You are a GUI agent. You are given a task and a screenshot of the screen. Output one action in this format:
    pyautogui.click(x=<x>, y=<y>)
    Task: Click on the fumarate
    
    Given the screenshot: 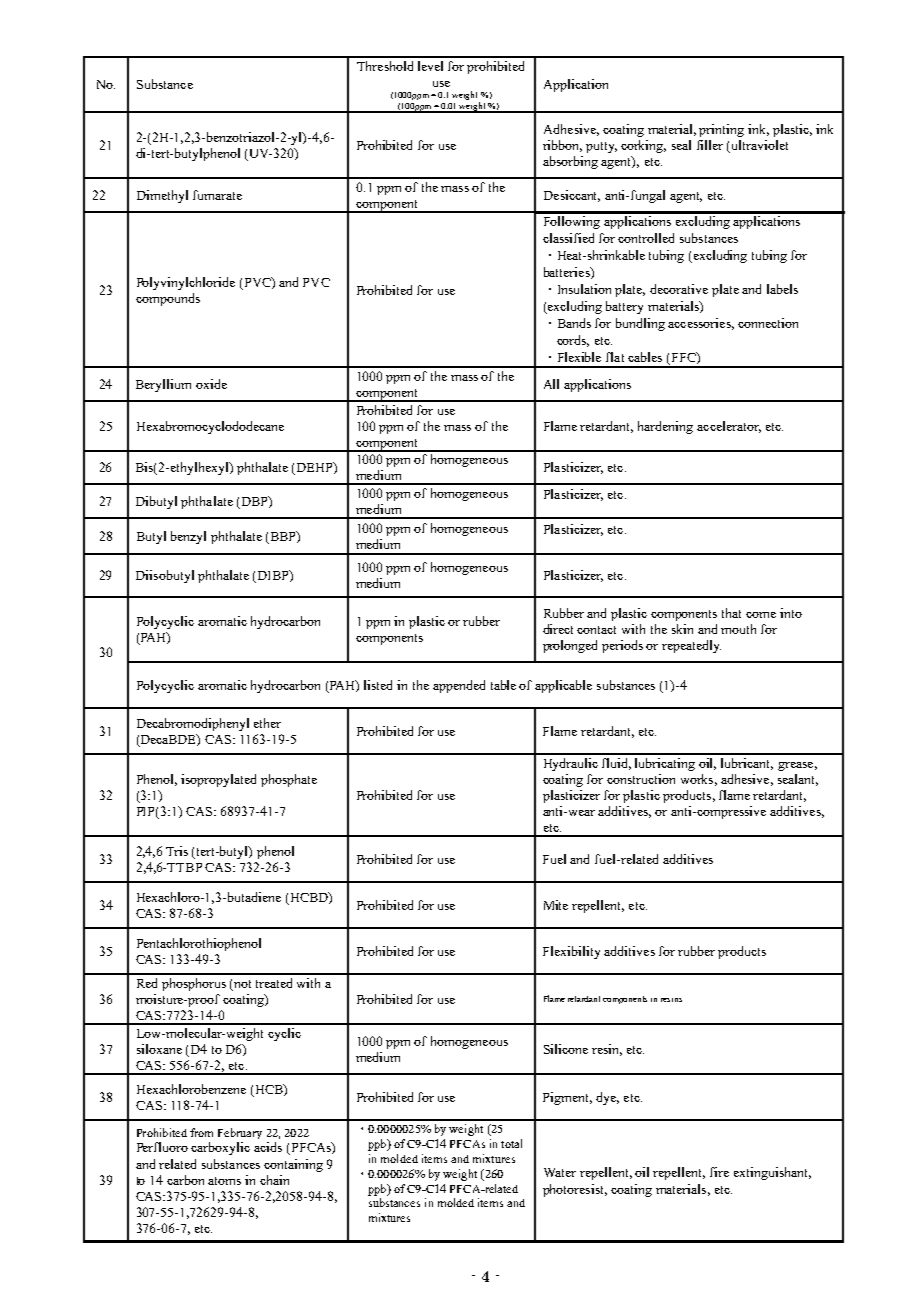 What is the action you would take?
    pyautogui.click(x=217, y=195)
